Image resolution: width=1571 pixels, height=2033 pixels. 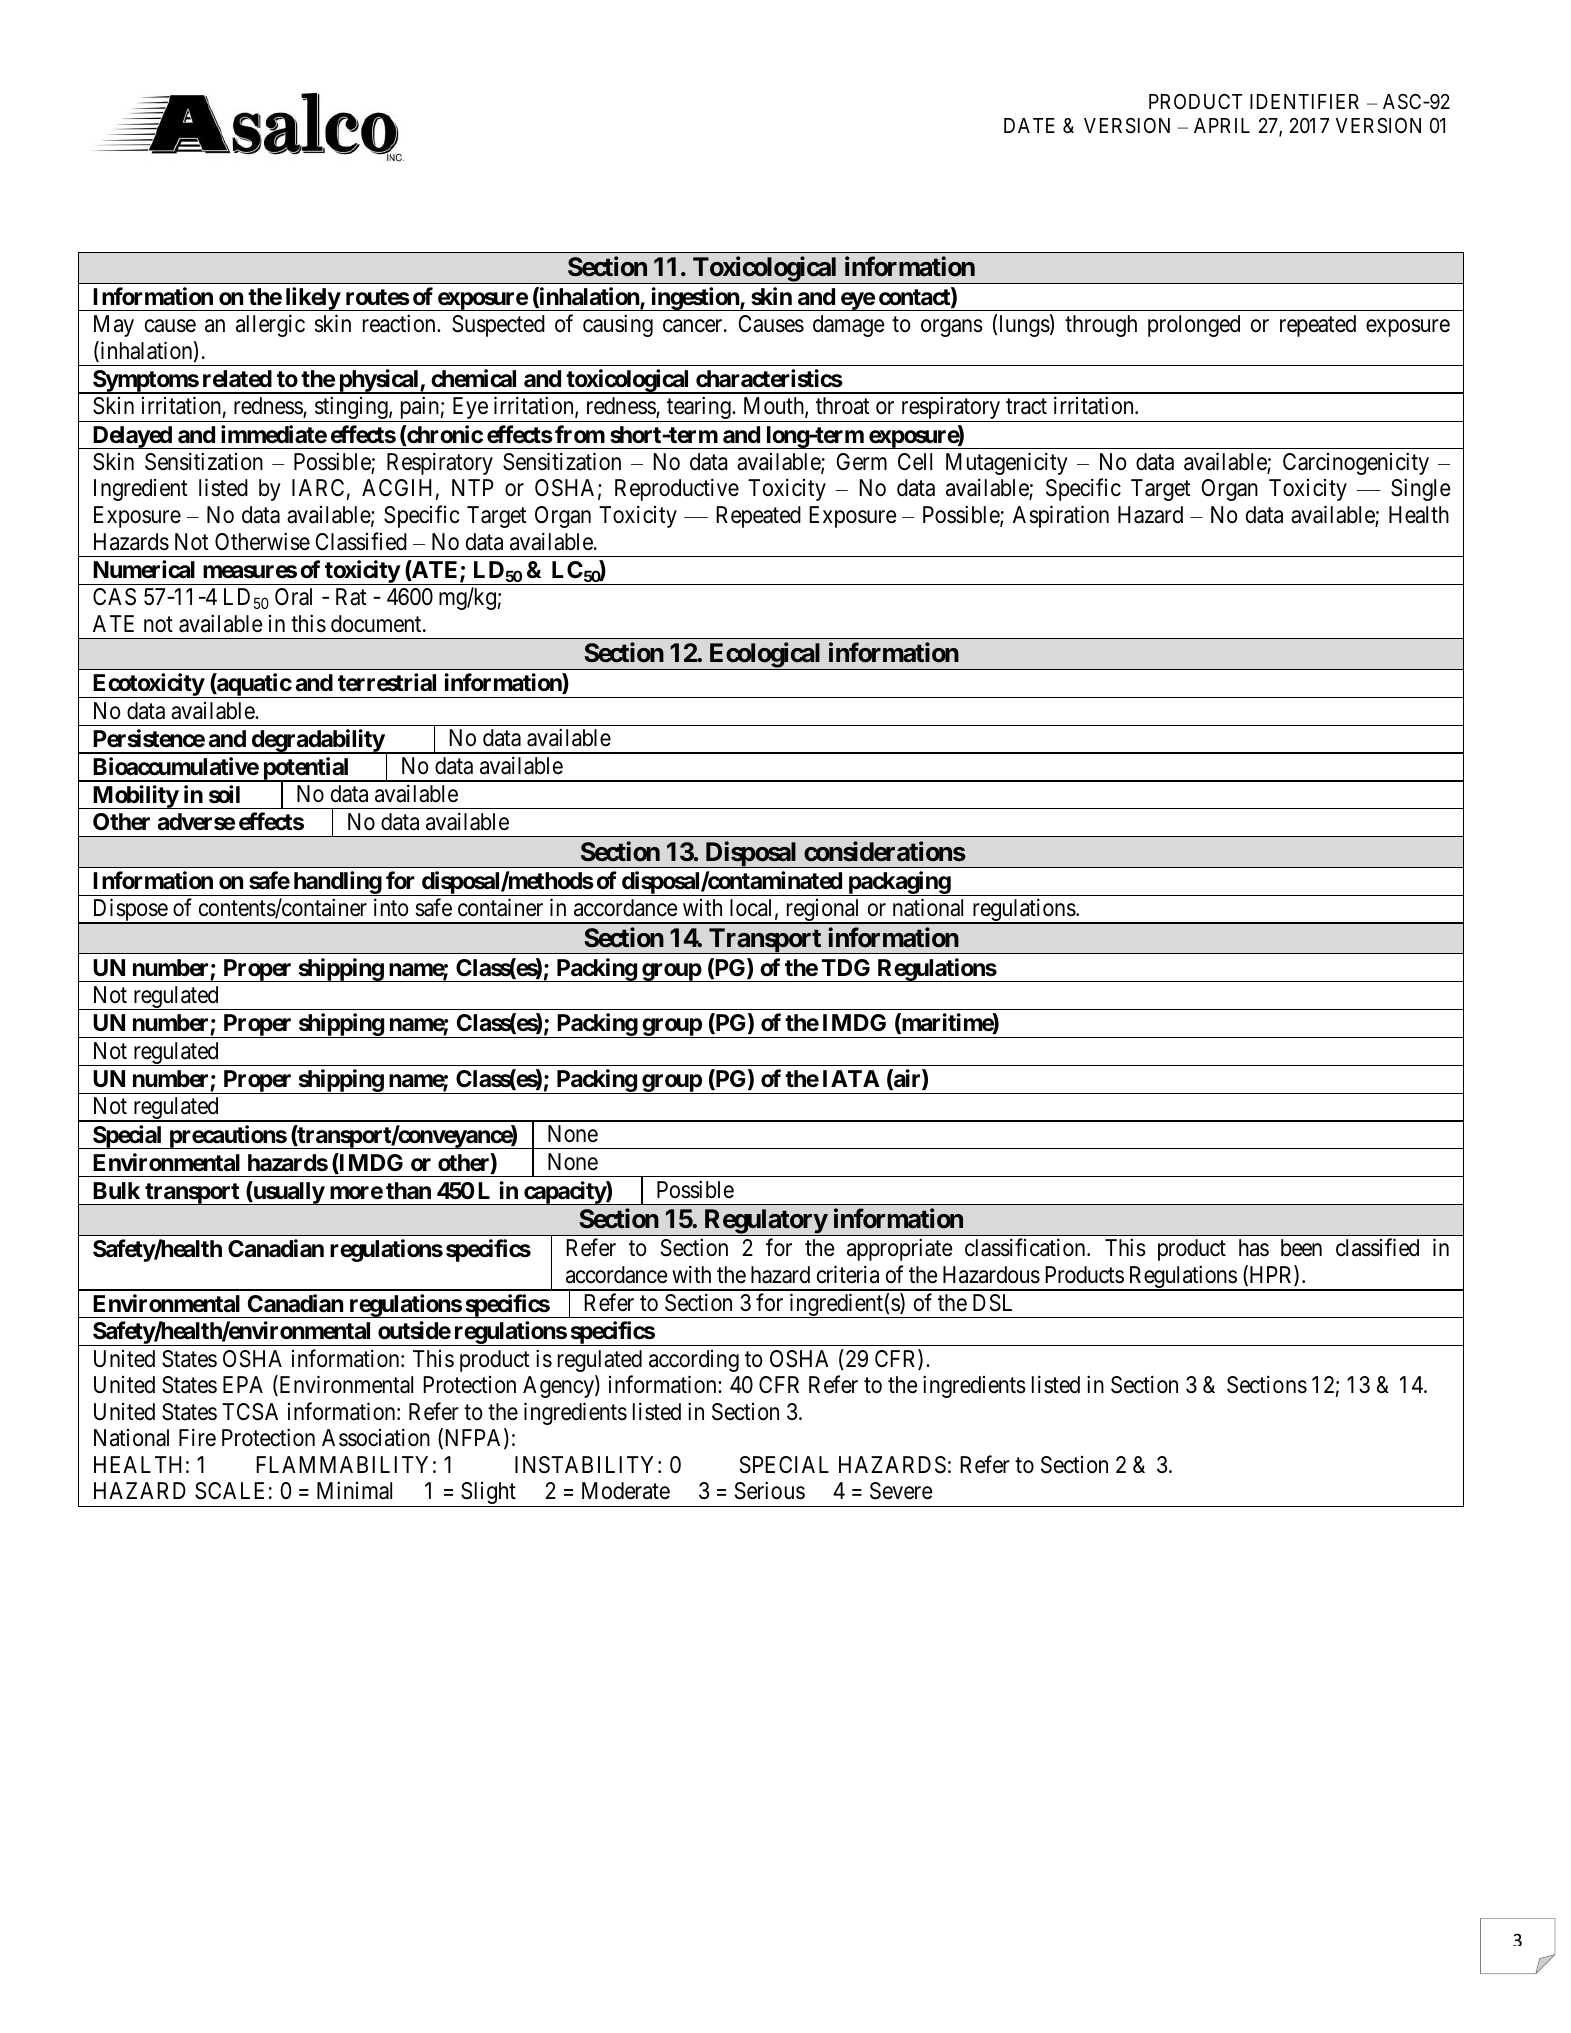 I want to click on Germ, so click(x=861, y=462).
